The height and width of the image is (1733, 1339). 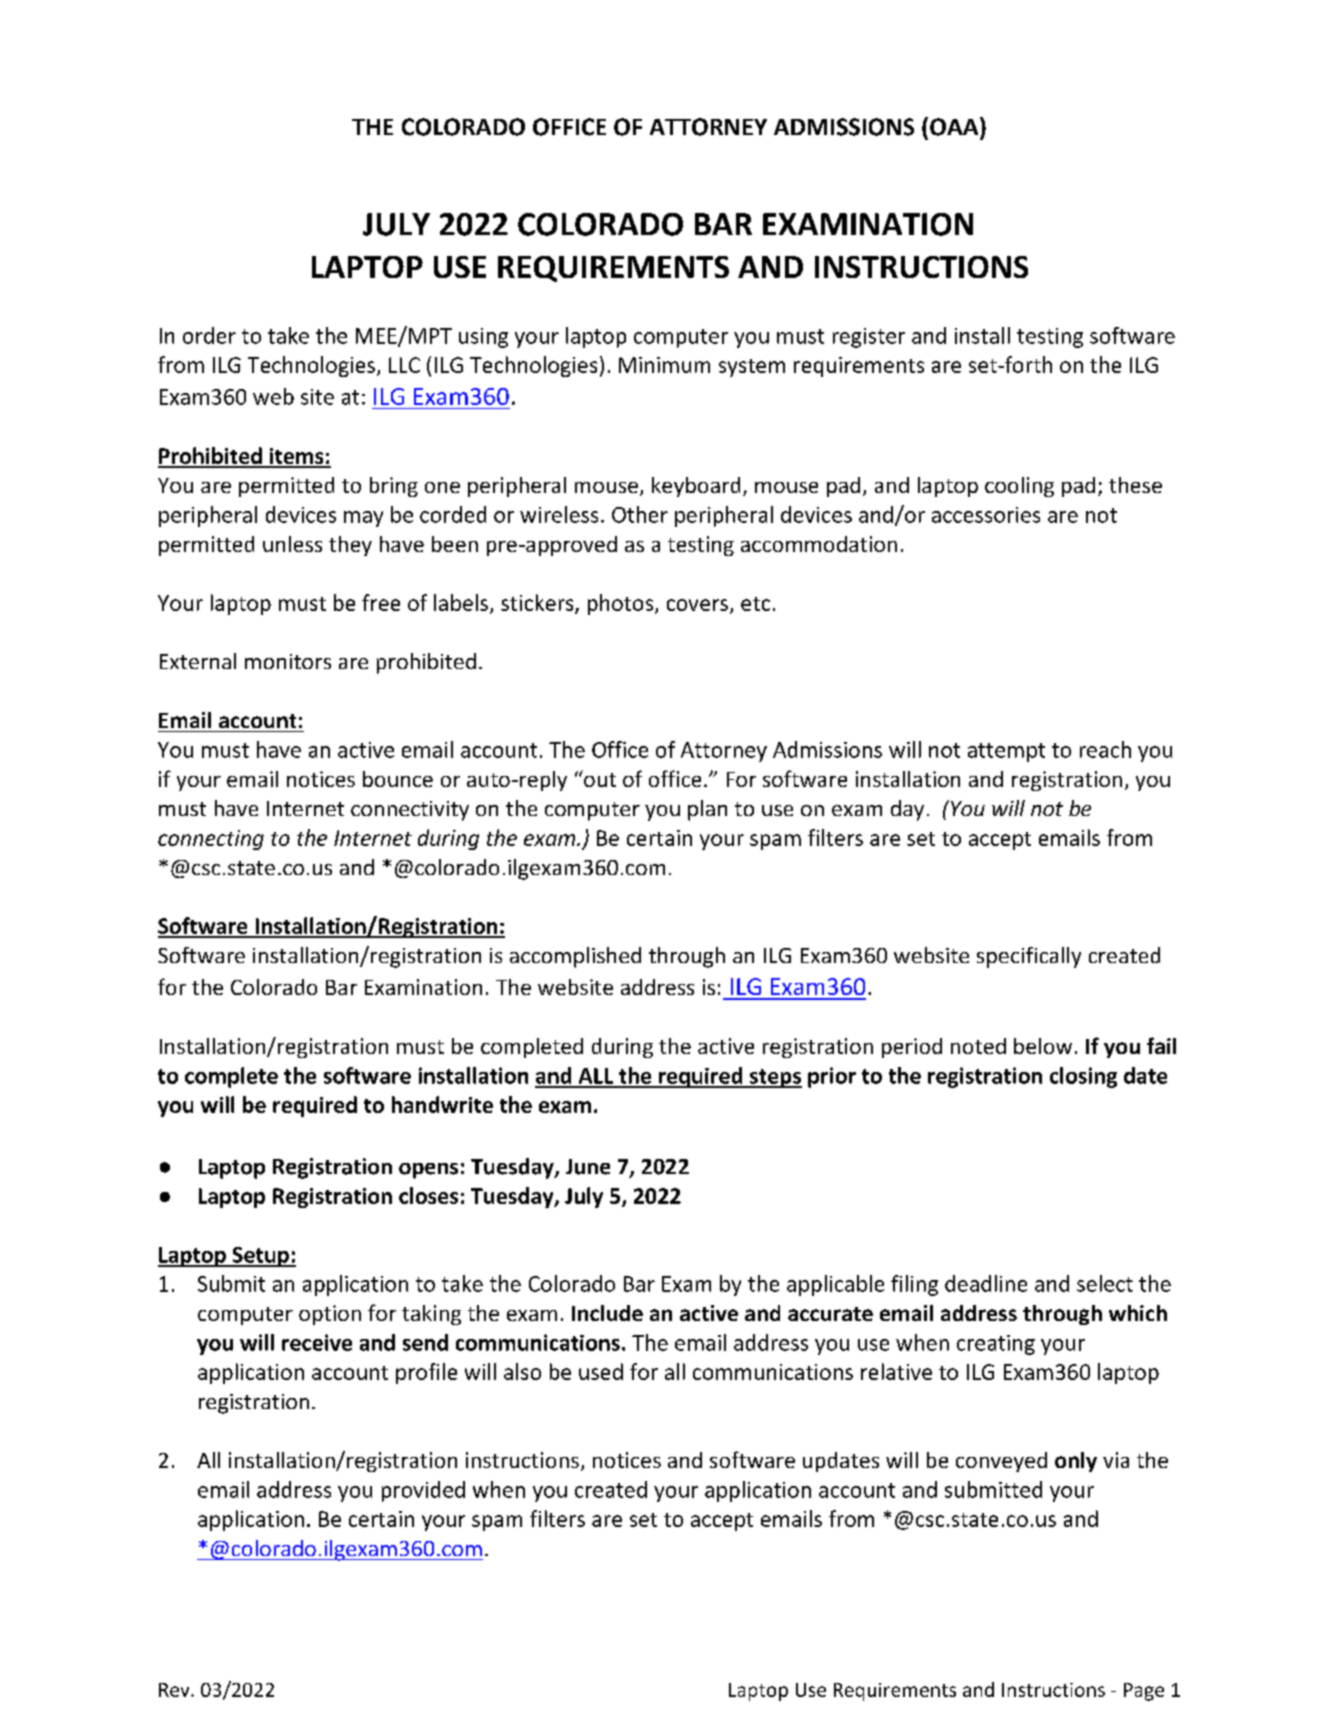 I want to click on Include, so click(x=607, y=1313).
